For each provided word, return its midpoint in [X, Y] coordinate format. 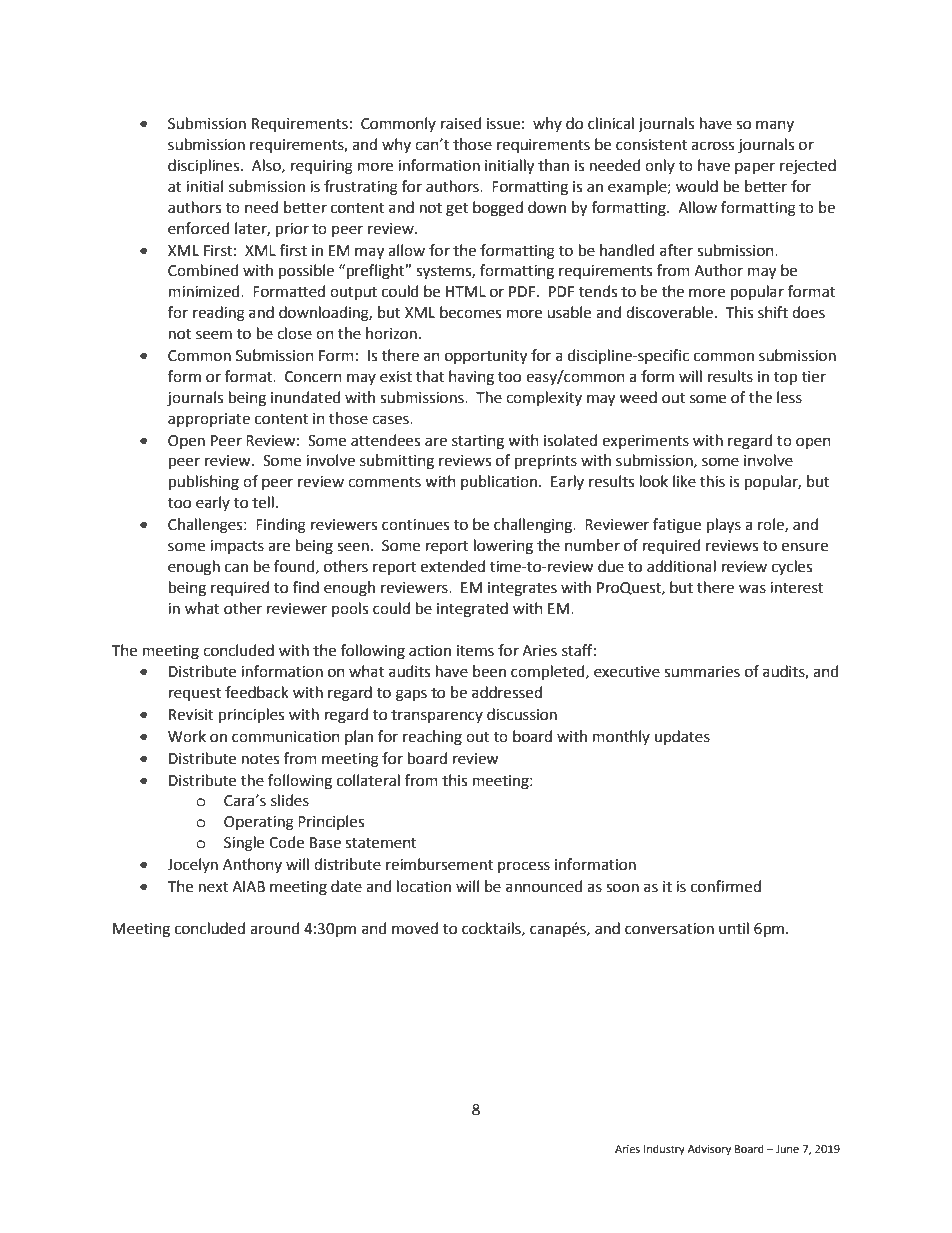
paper [755, 168]
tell [263, 502]
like [684, 481]
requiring [322, 167]
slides [290, 800]
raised [461, 123]
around [275, 928]
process [524, 867]
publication [499, 482]
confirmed [726, 886]
